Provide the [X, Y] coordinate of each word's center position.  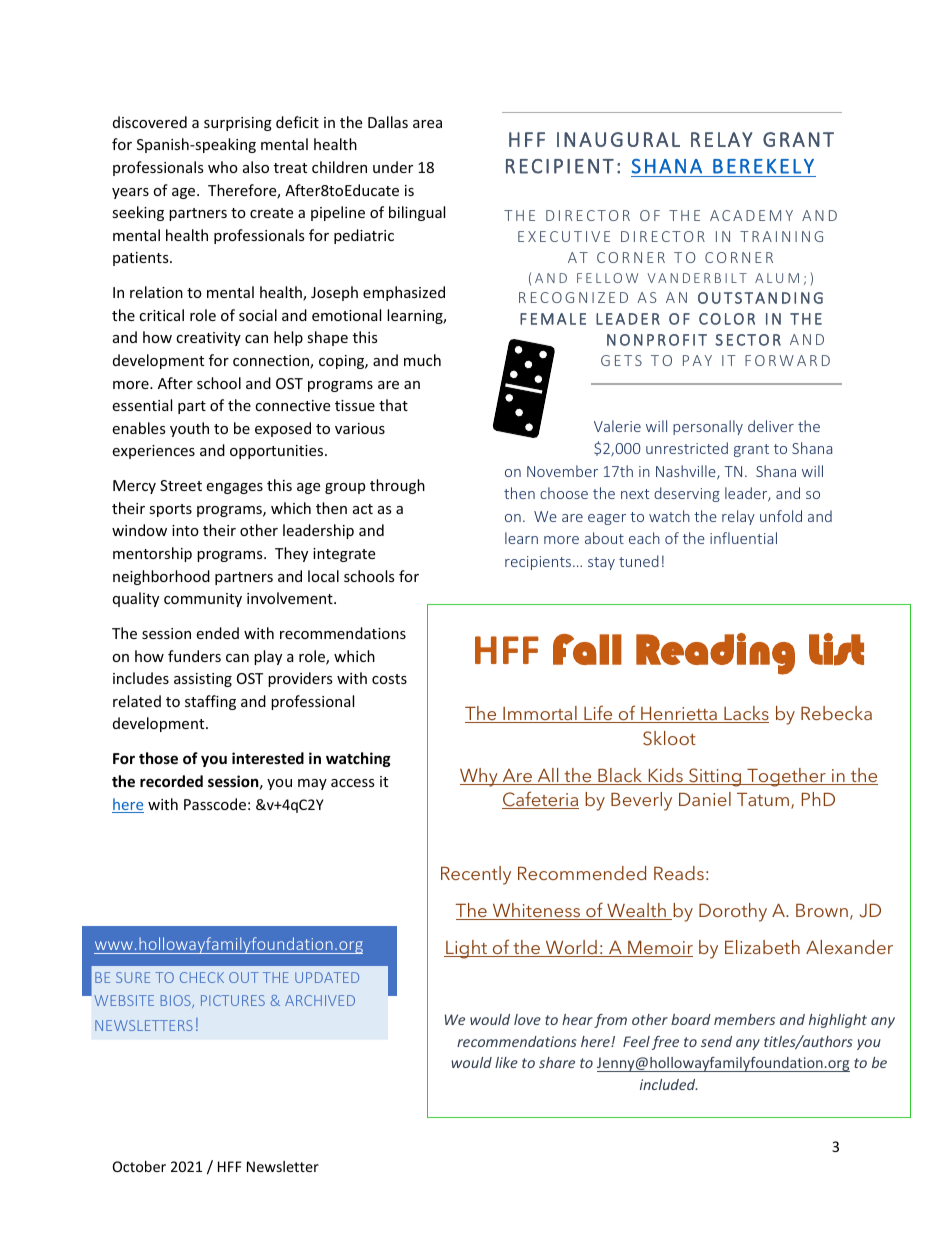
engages [234, 488]
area [427, 124]
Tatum [764, 801]
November [562, 471]
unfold [781, 516]
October [139, 1166]
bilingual [417, 213]
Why [480, 777]
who [223, 167]
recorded [171, 781]
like [506, 1062]
